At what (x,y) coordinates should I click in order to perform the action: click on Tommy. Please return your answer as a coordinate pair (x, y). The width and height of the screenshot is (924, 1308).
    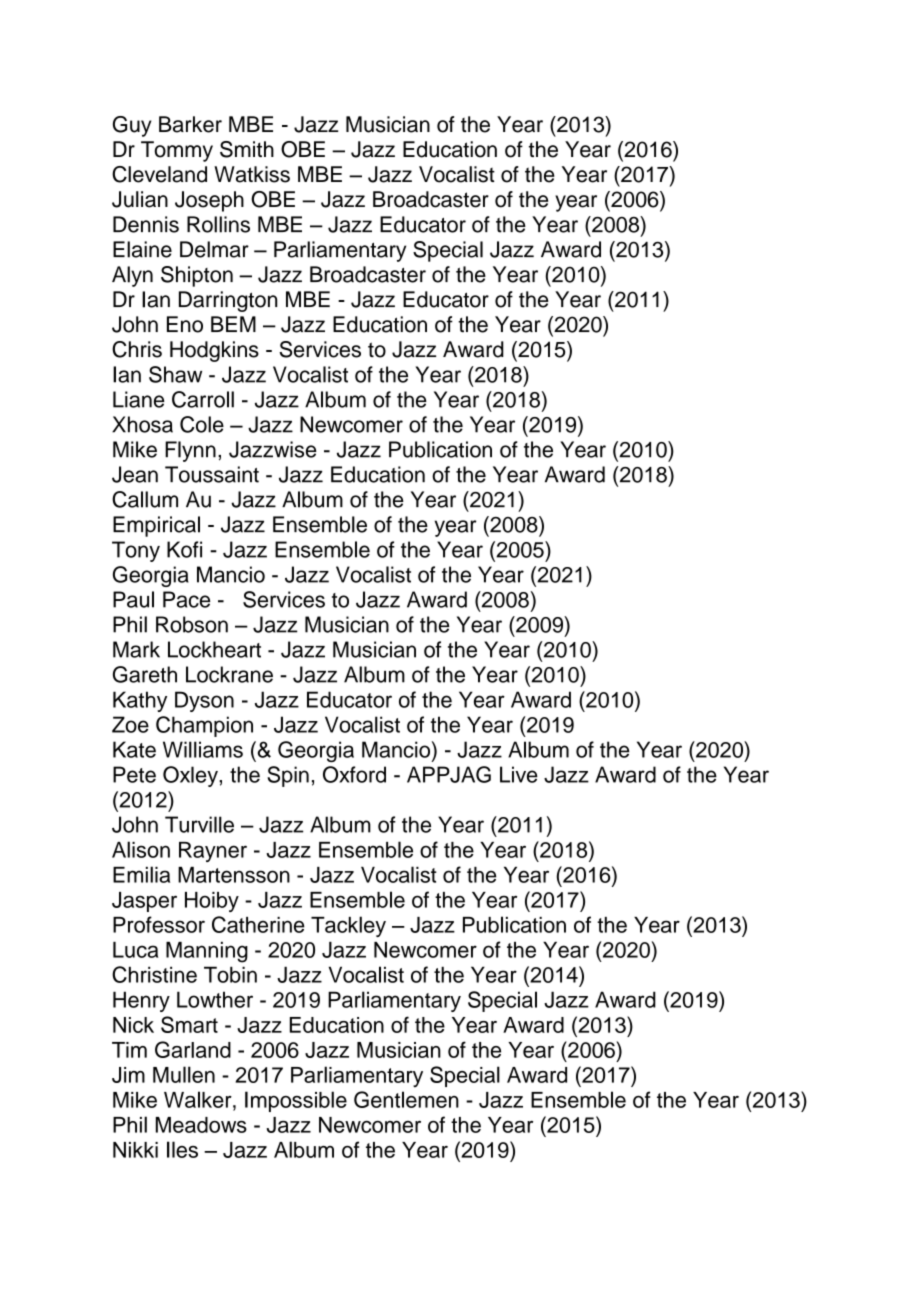
    Looking at the image, I should click on (177, 151).
